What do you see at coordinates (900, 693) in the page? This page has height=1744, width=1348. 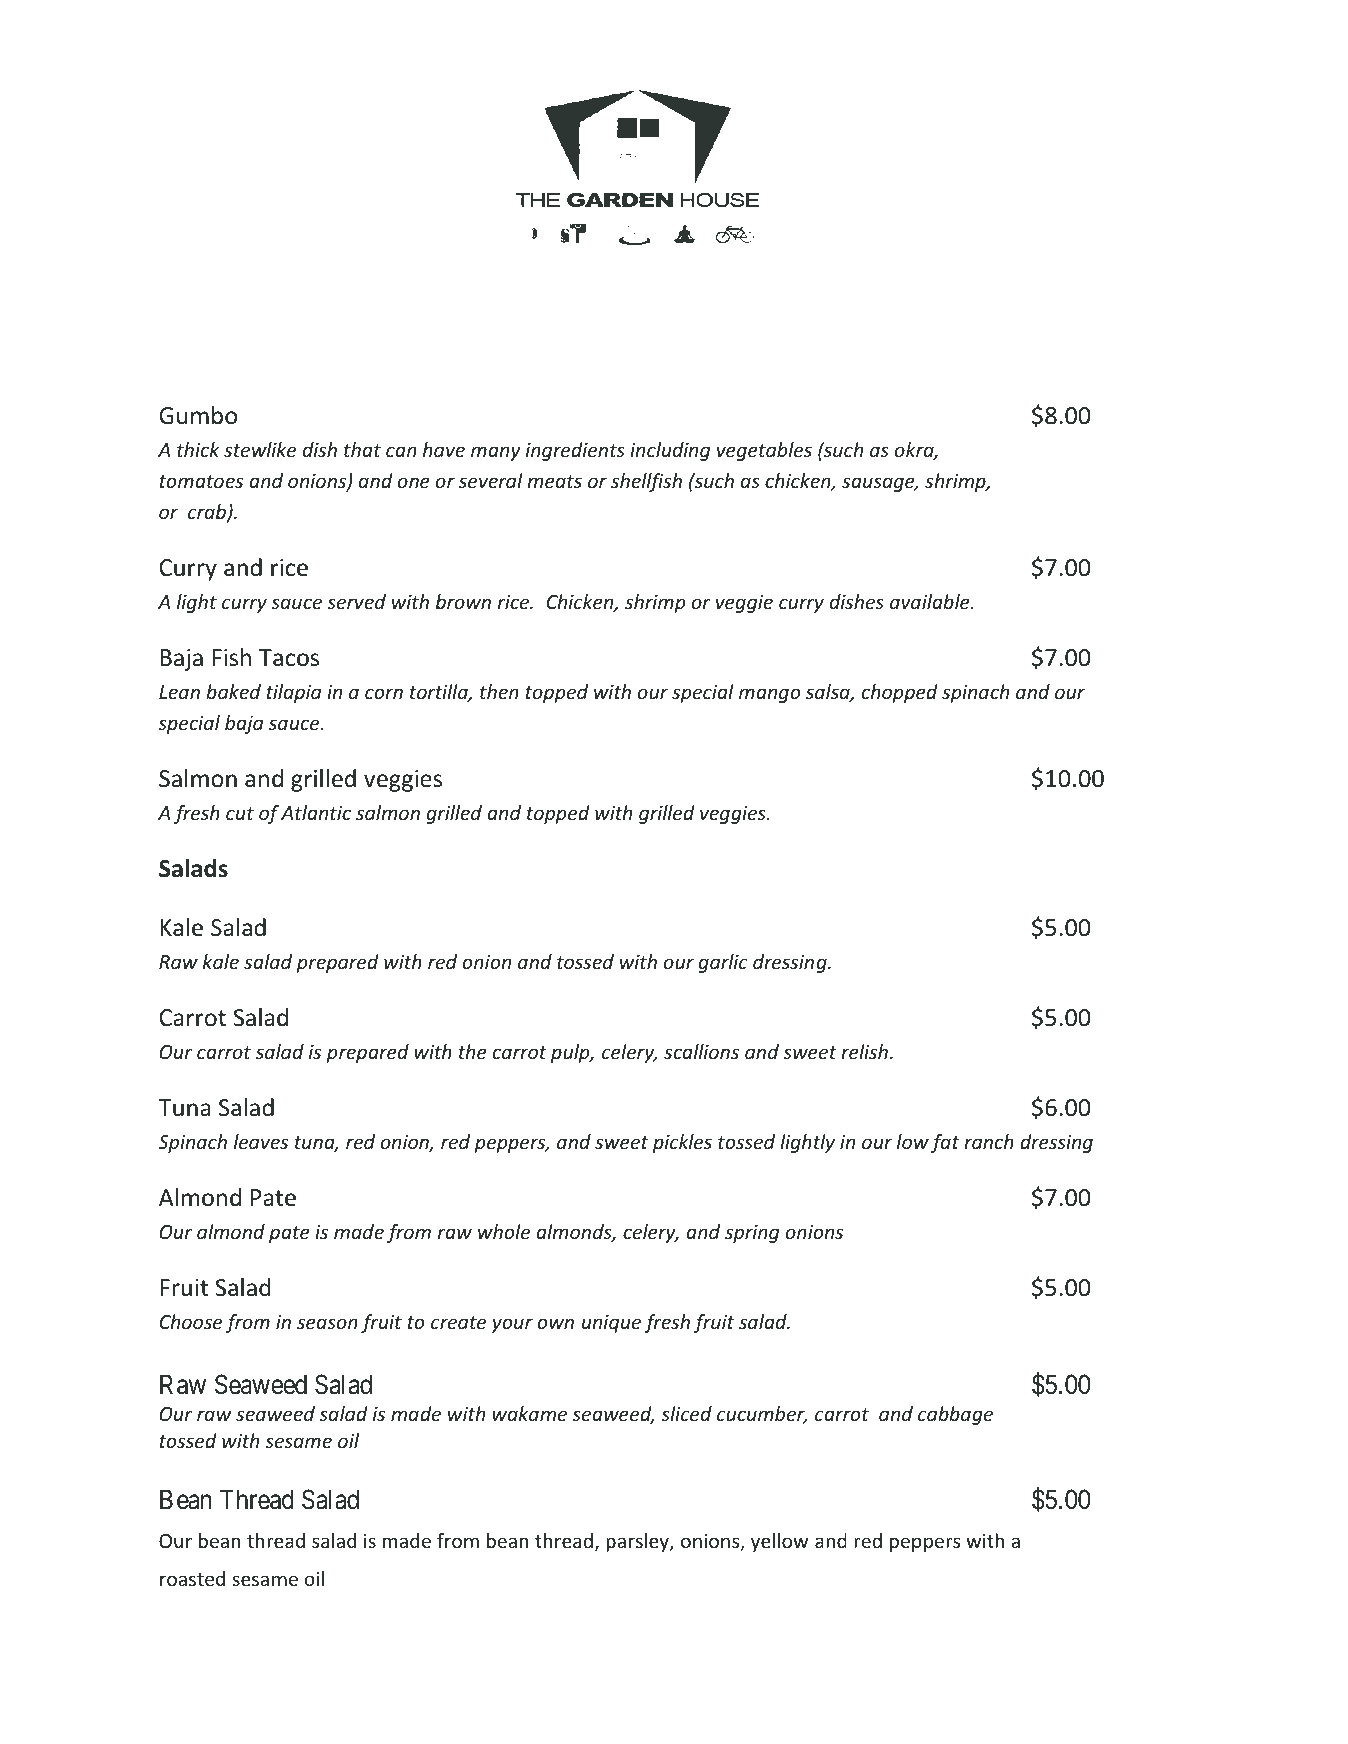 I see `chopped` at bounding box center [900, 693].
